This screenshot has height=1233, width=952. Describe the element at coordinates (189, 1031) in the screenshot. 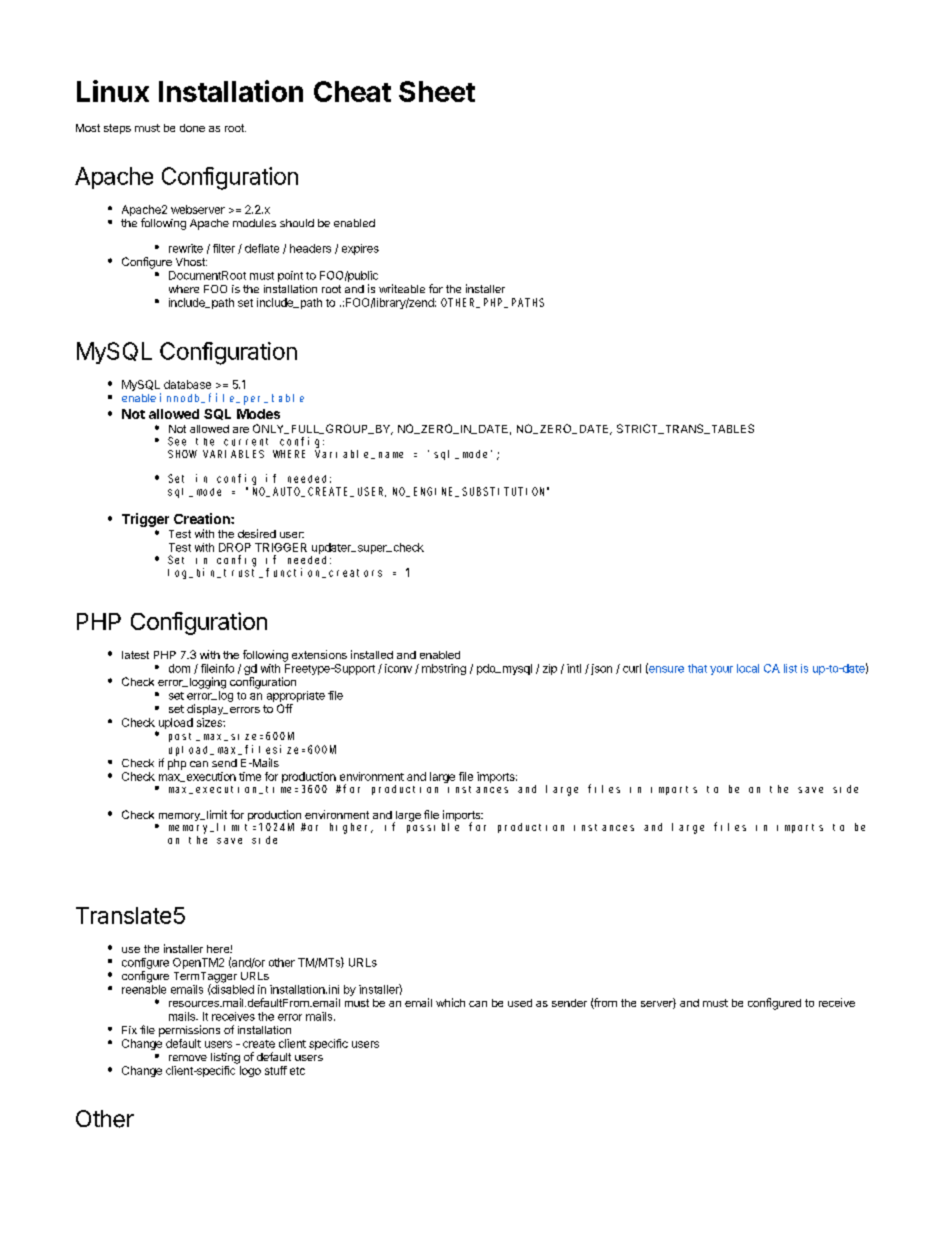

I see `permissions` at that location.
